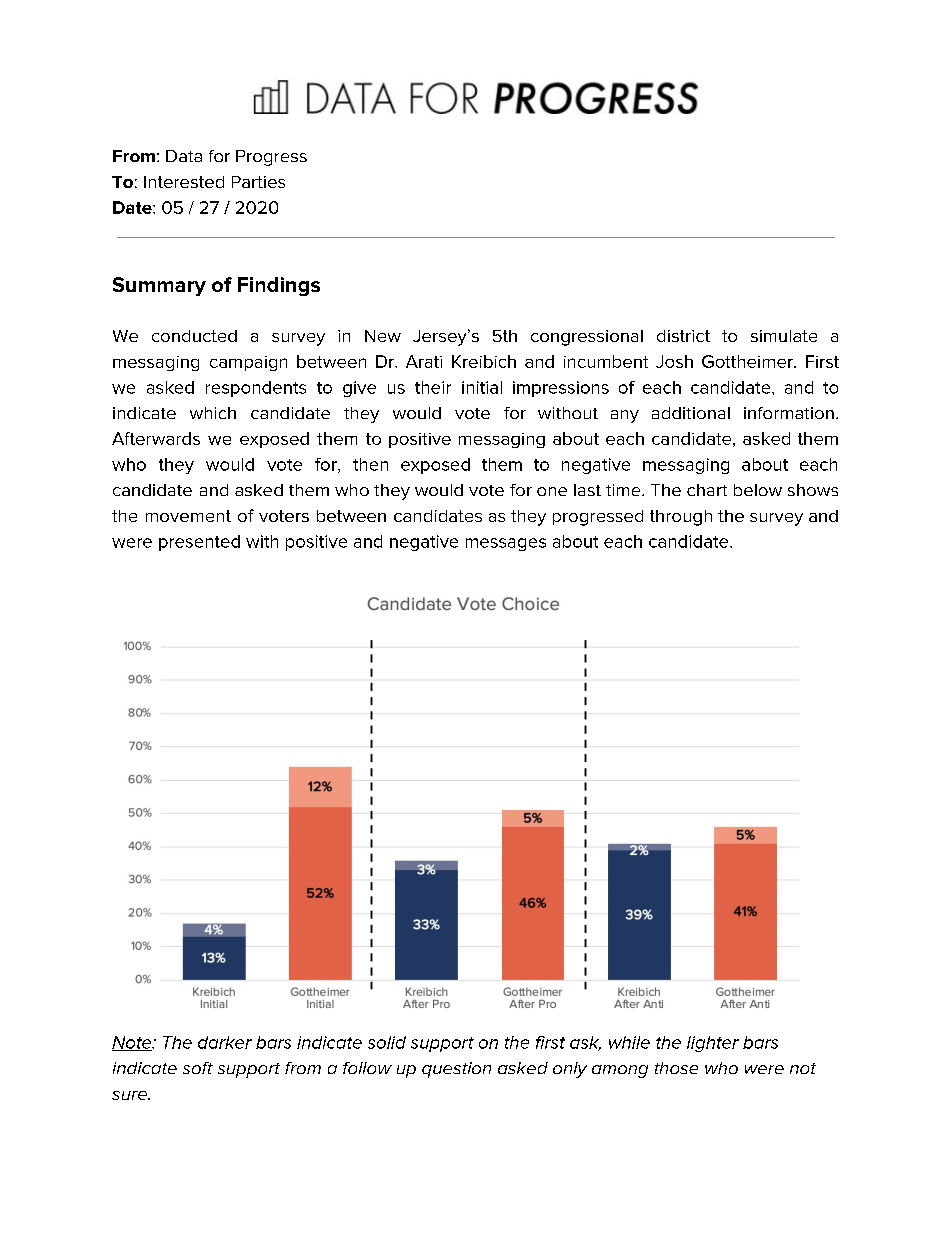 Image resolution: width=952 pixels, height=1233 pixels. Describe the element at coordinates (213, 413) in the screenshot. I see `which` at that location.
